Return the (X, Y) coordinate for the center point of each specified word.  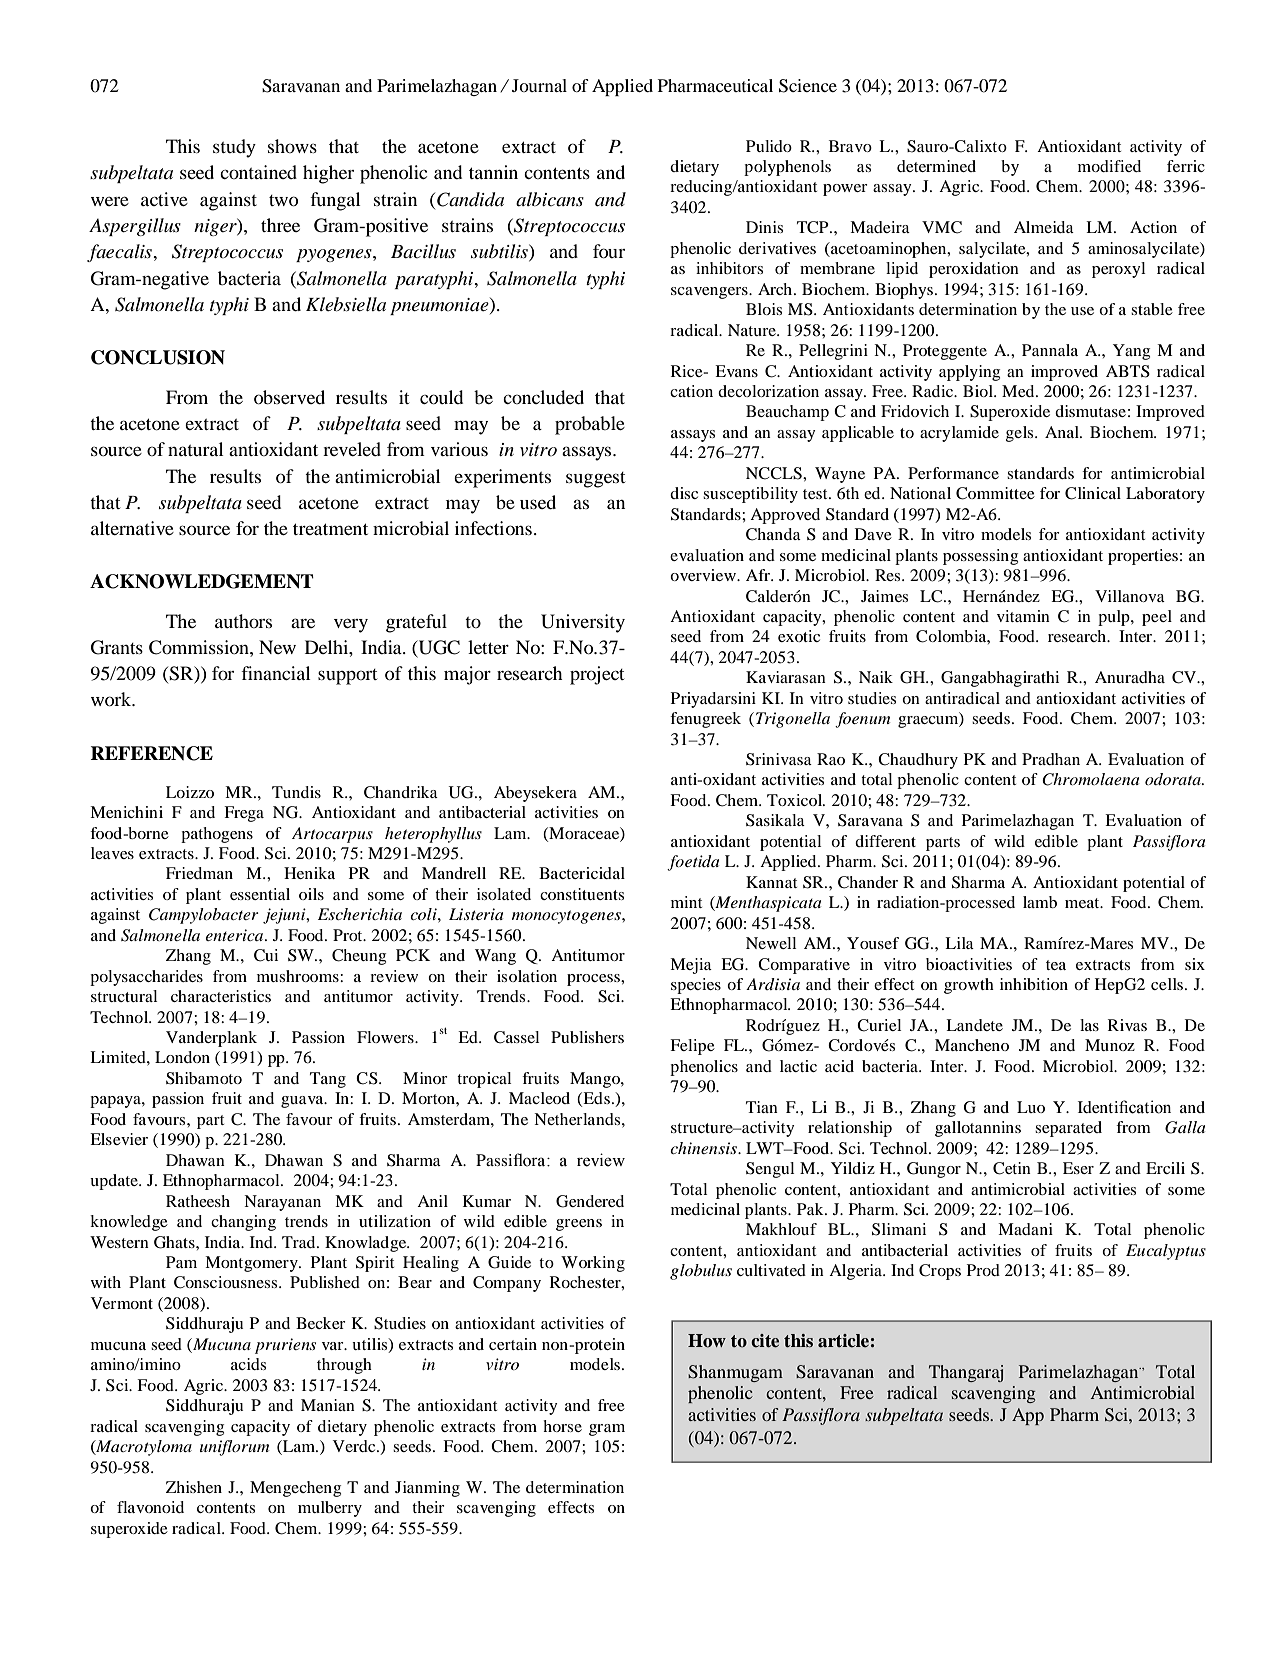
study (234, 148)
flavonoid (150, 1507)
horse (562, 1426)
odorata (1174, 779)
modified (1109, 166)
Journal (539, 85)
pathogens (217, 835)
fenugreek (705, 720)
